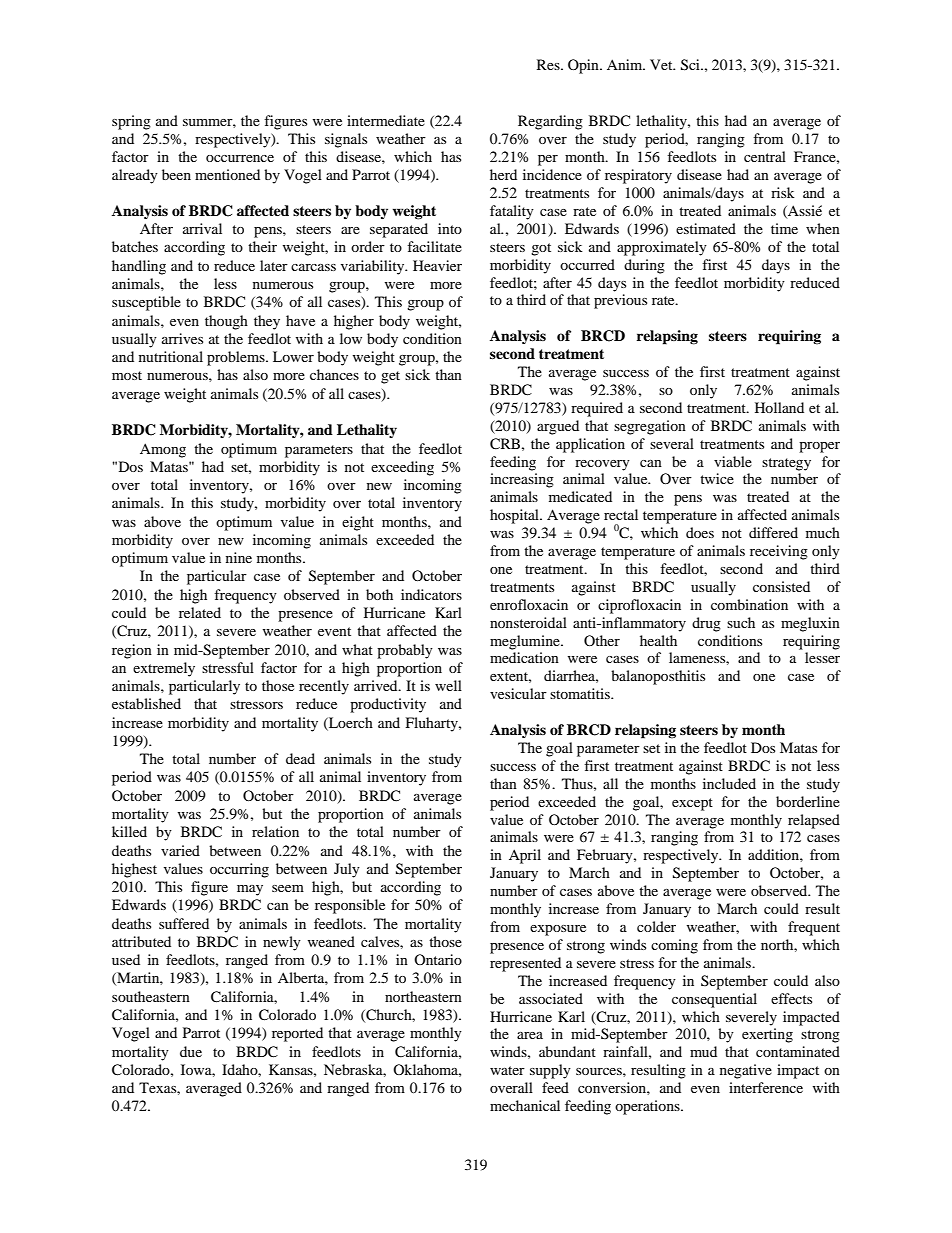  Describe the element at coordinates (550, 122) in the screenshot. I see `Regarding` at that location.
